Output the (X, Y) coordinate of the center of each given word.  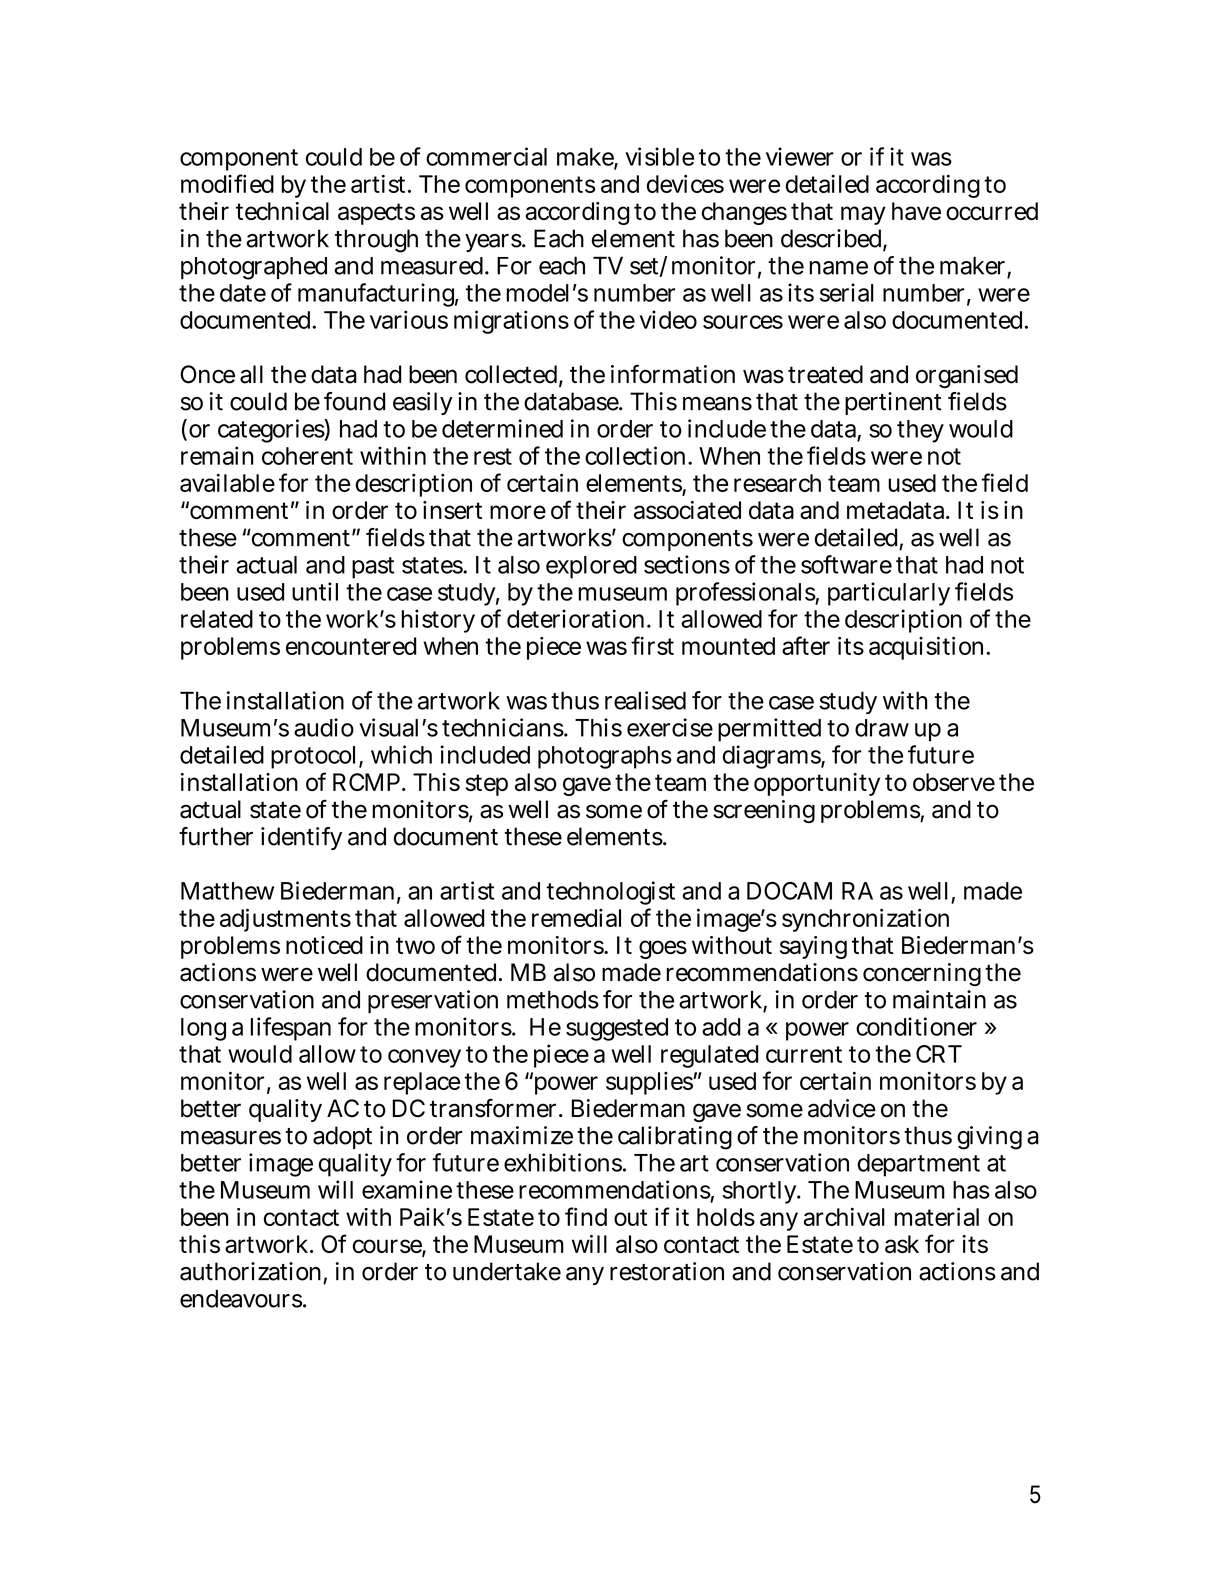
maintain (939, 999)
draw (882, 728)
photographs (605, 757)
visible (659, 156)
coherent (307, 456)
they (920, 431)
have (916, 211)
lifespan (290, 1029)
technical (282, 211)
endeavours (242, 1298)
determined (502, 428)
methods (553, 999)
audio (324, 727)
